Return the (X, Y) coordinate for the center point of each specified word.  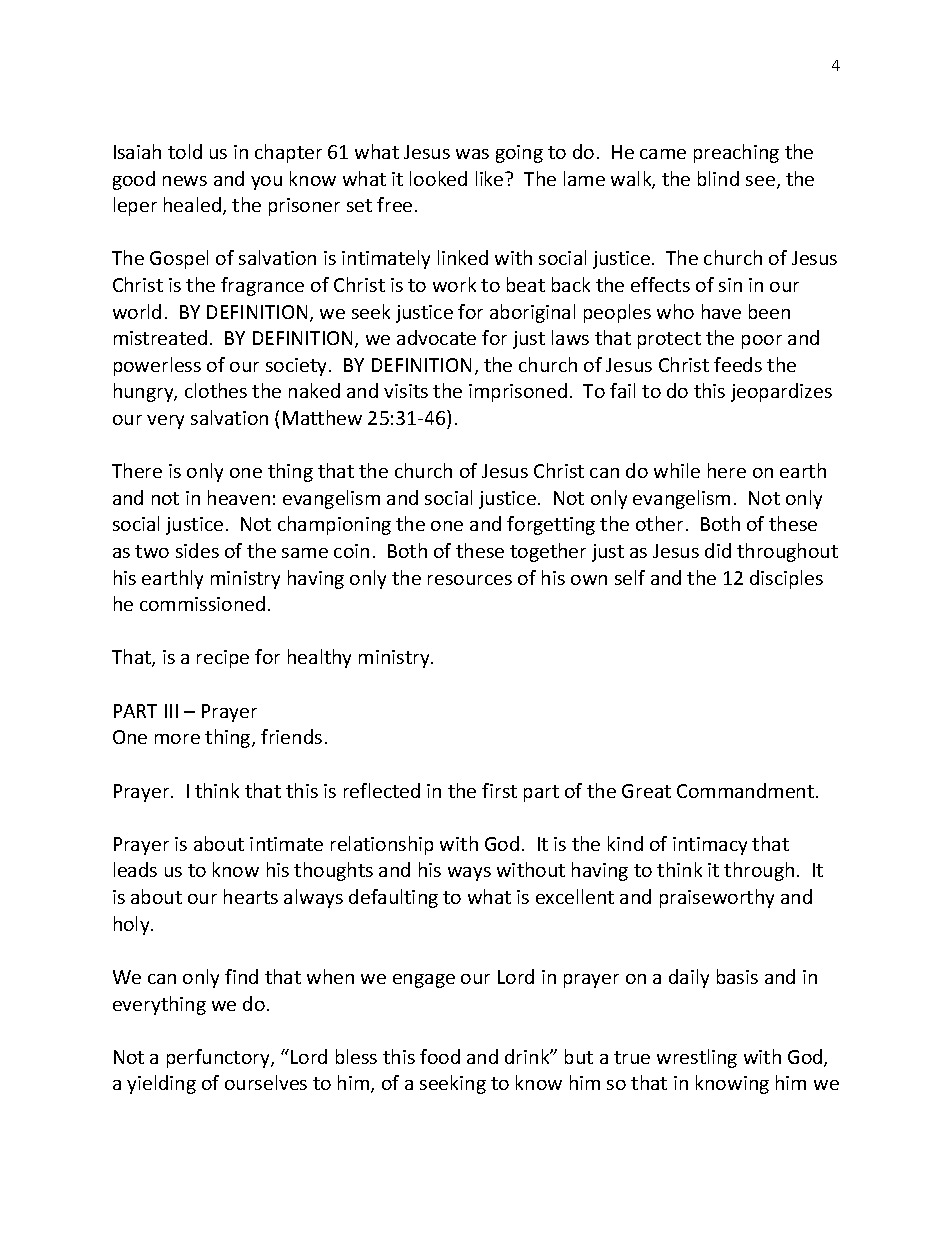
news (185, 181)
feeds (738, 364)
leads (135, 869)
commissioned (202, 603)
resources (470, 580)
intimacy (710, 846)
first (499, 790)
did (718, 550)
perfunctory (219, 1058)
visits (406, 391)
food (440, 1056)
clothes (216, 390)
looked (438, 178)
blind (718, 178)
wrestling (697, 1058)
